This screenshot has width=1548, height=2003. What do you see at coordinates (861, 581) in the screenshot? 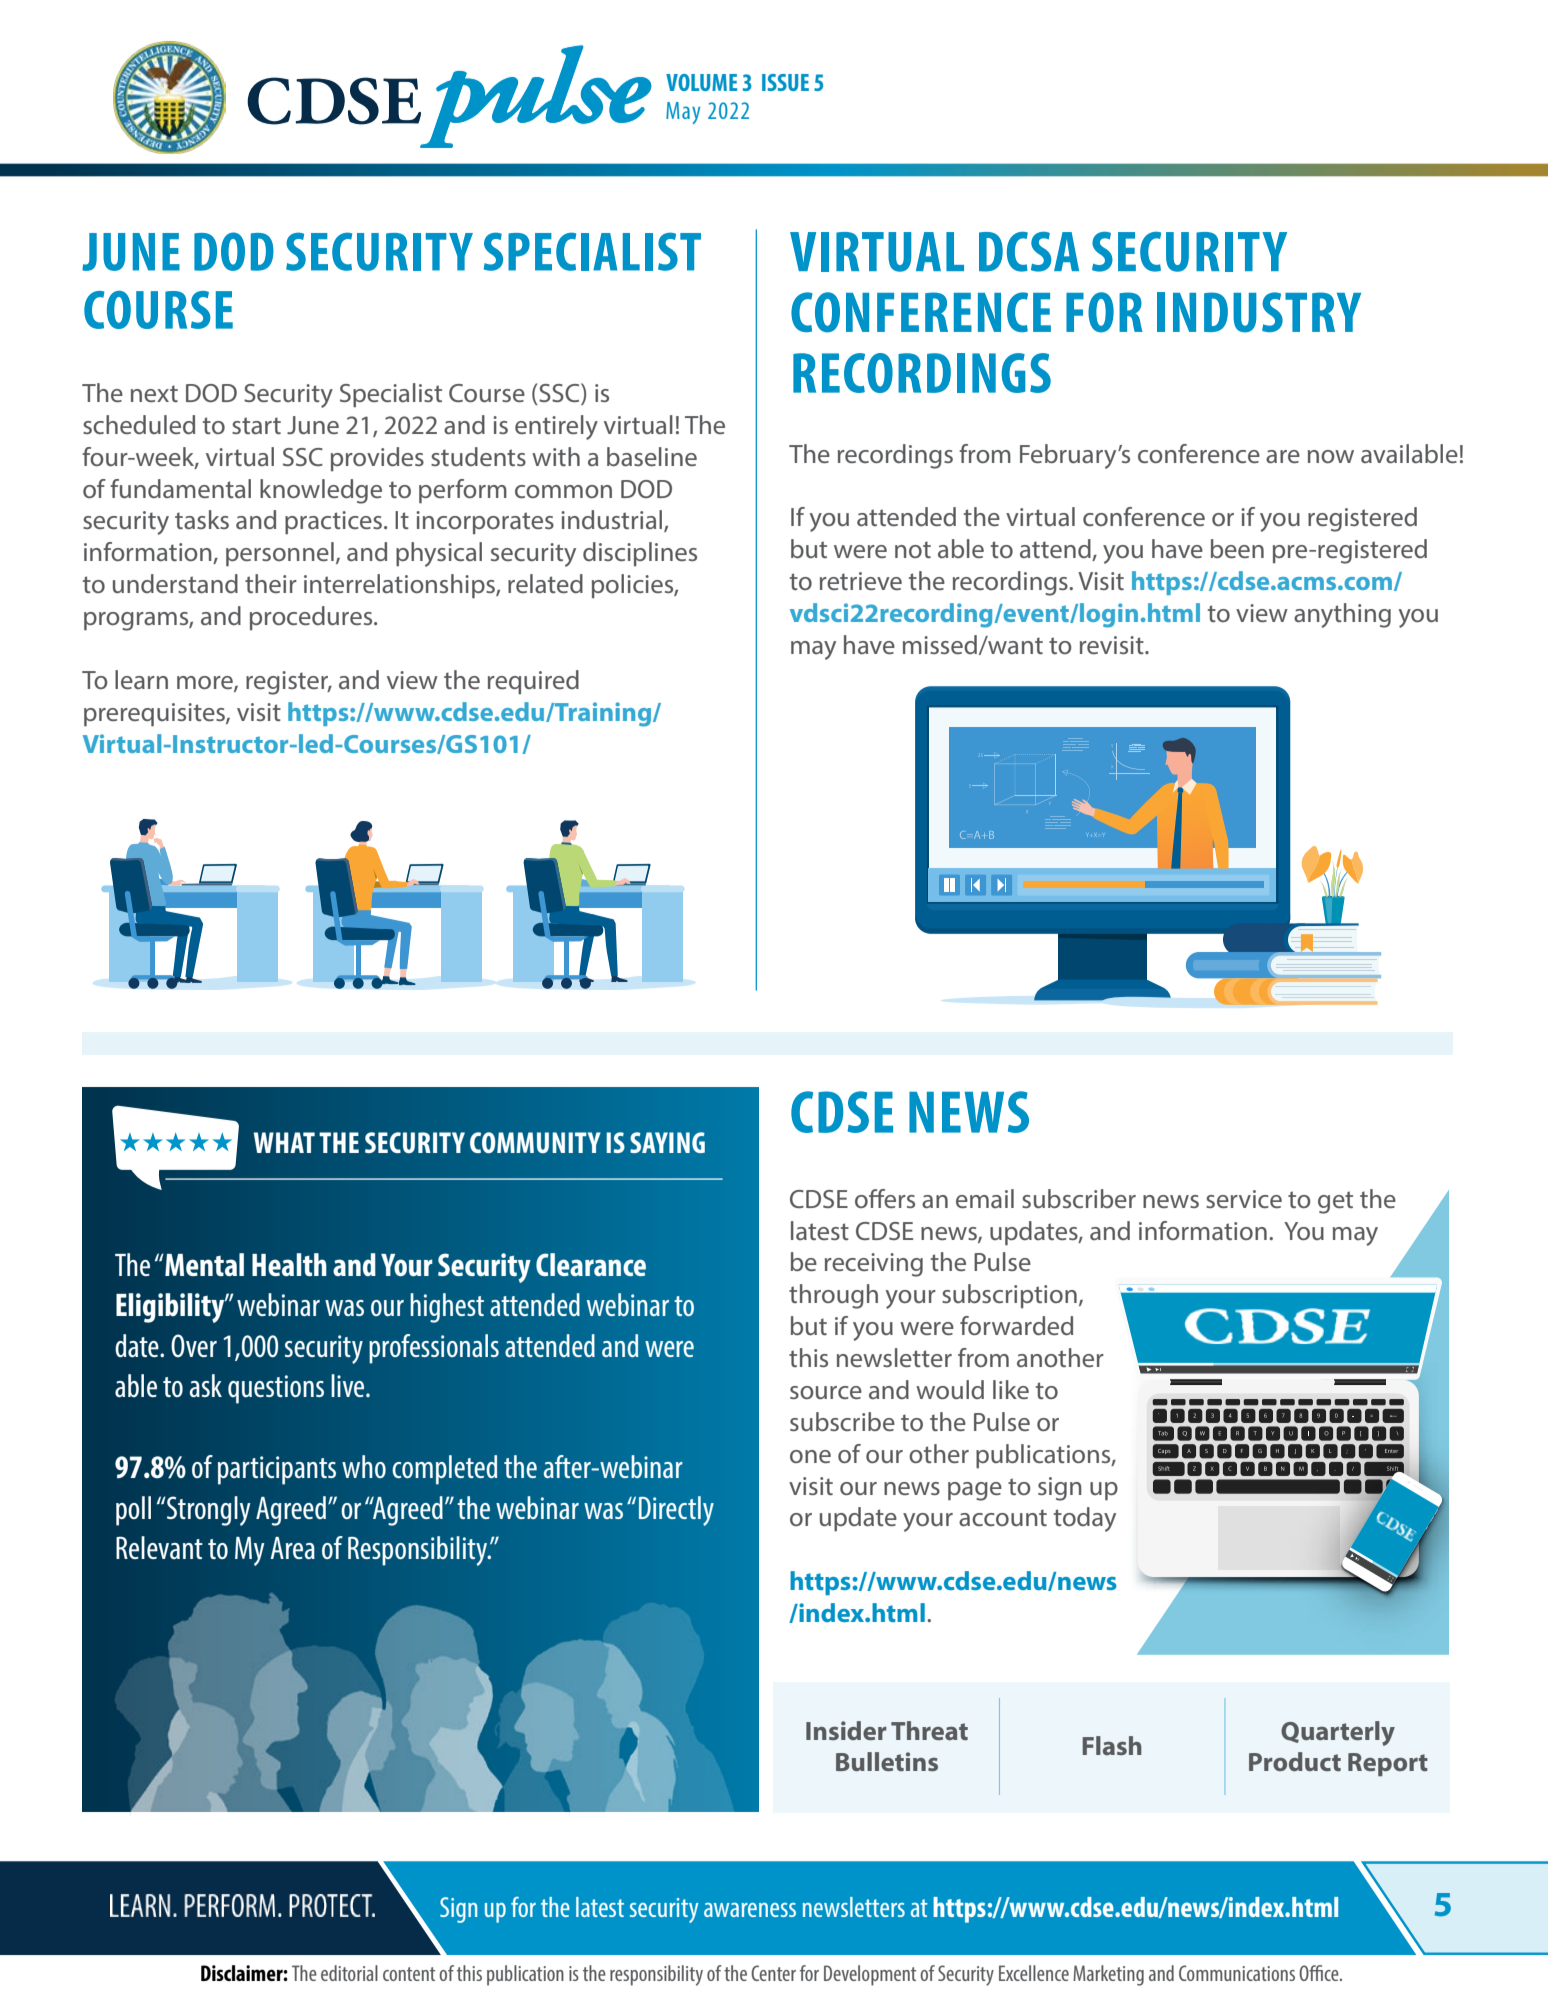
I see `retrieve` at bounding box center [861, 581].
